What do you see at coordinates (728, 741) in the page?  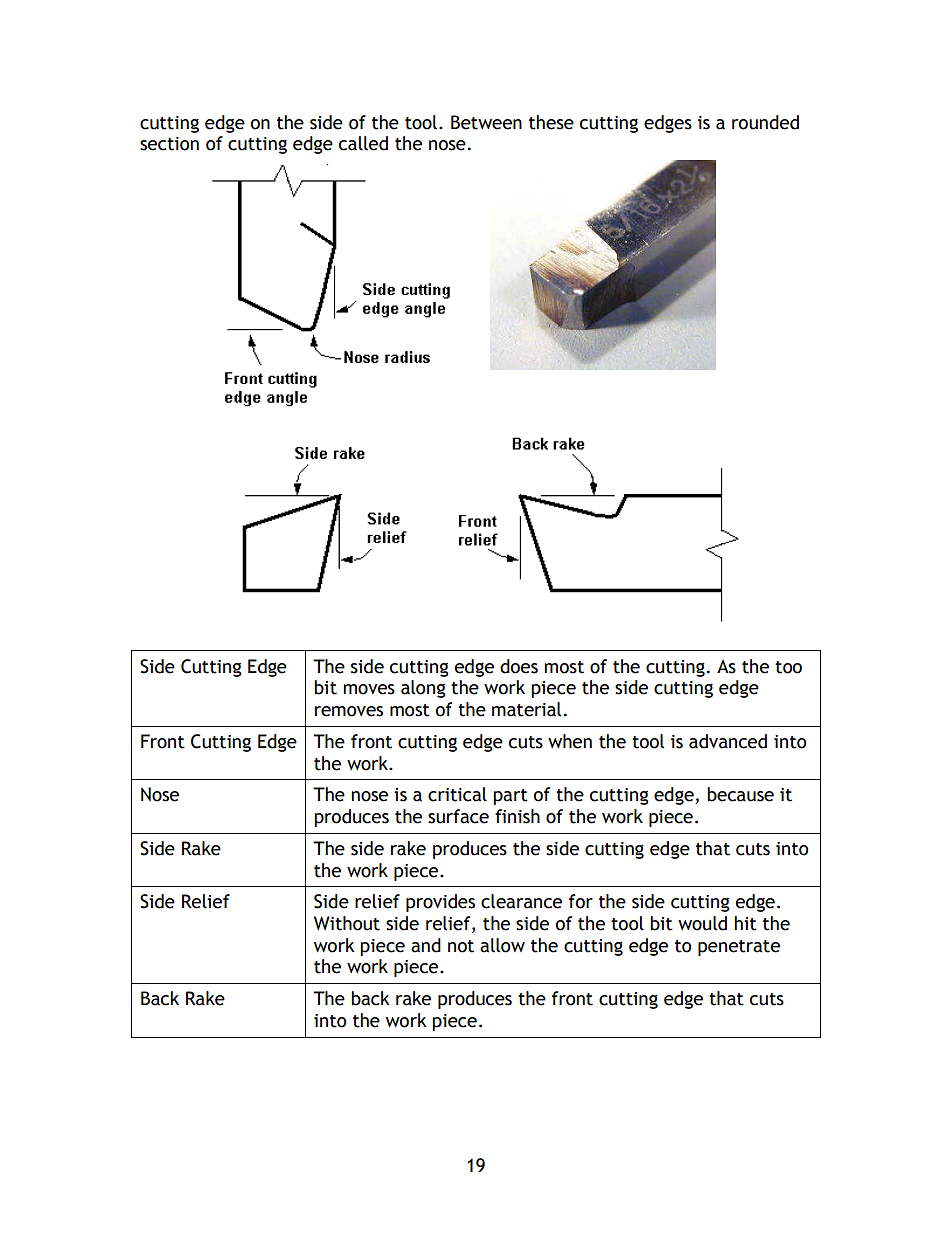 I see `advanced` at bounding box center [728, 741].
